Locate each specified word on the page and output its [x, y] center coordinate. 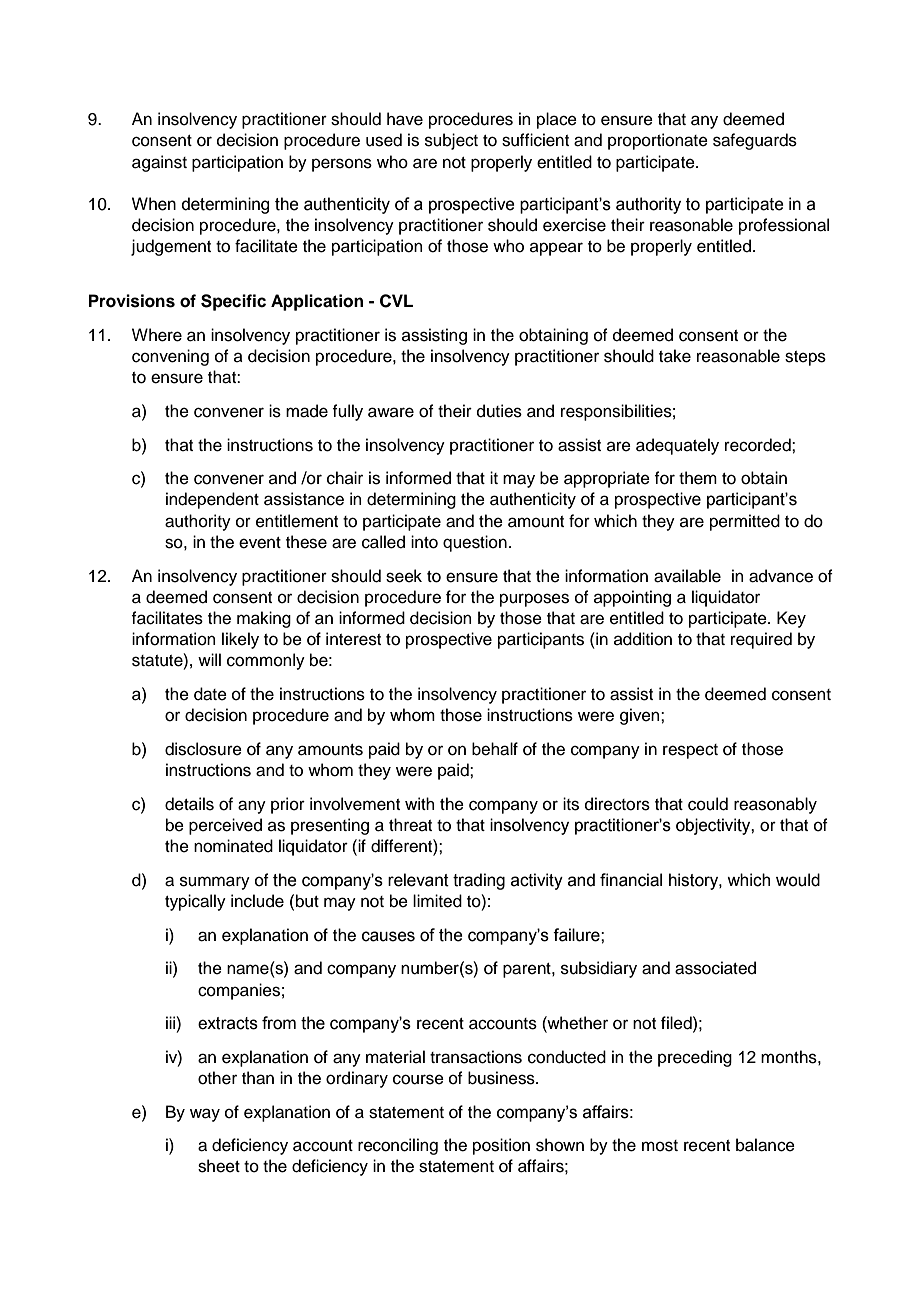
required [761, 640]
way [205, 1115]
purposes [534, 600]
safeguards [755, 141]
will [209, 659]
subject [451, 141]
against [159, 163]
